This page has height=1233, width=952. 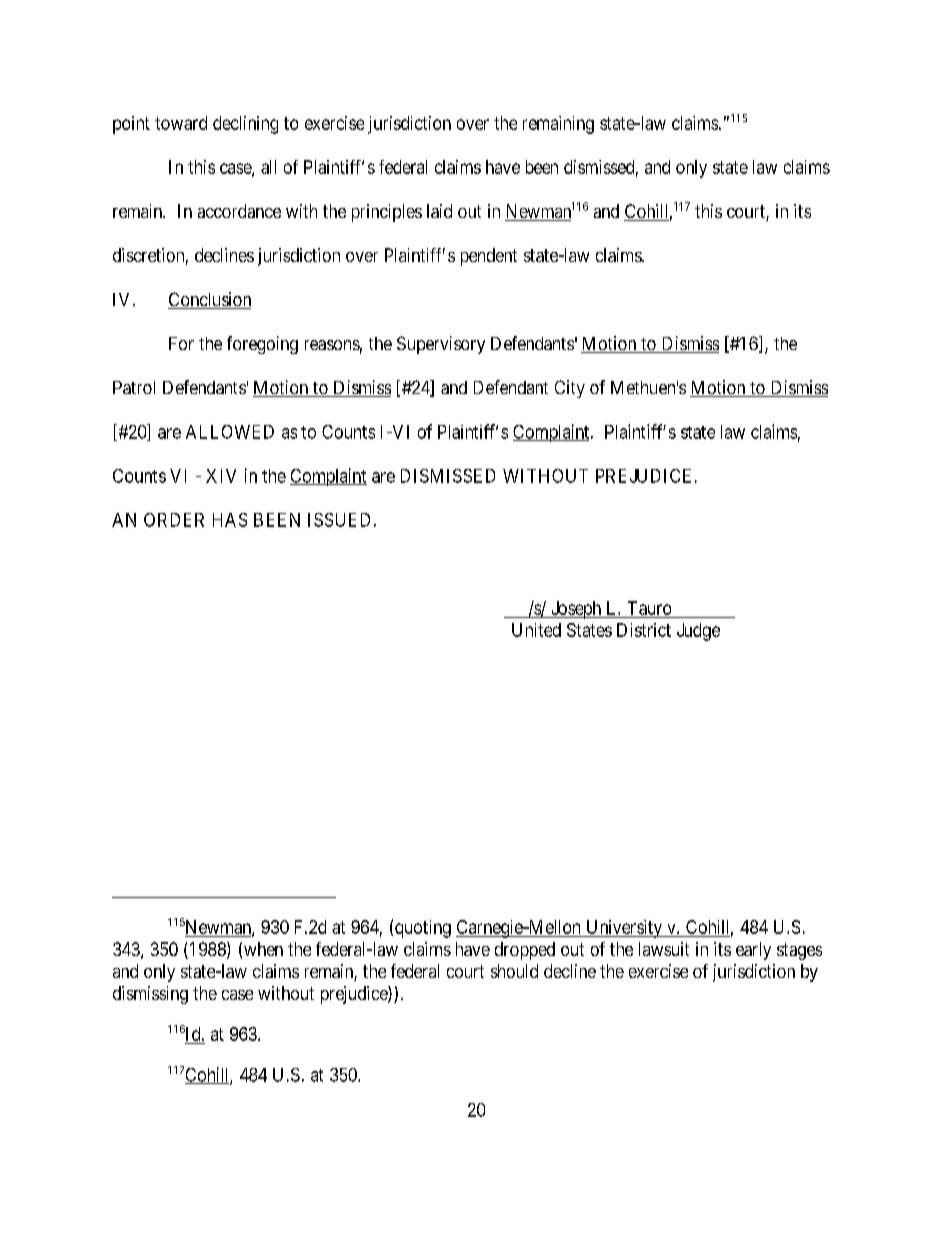 What do you see at coordinates (230, 520) in the page?
I see `HAS` at bounding box center [230, 520].
